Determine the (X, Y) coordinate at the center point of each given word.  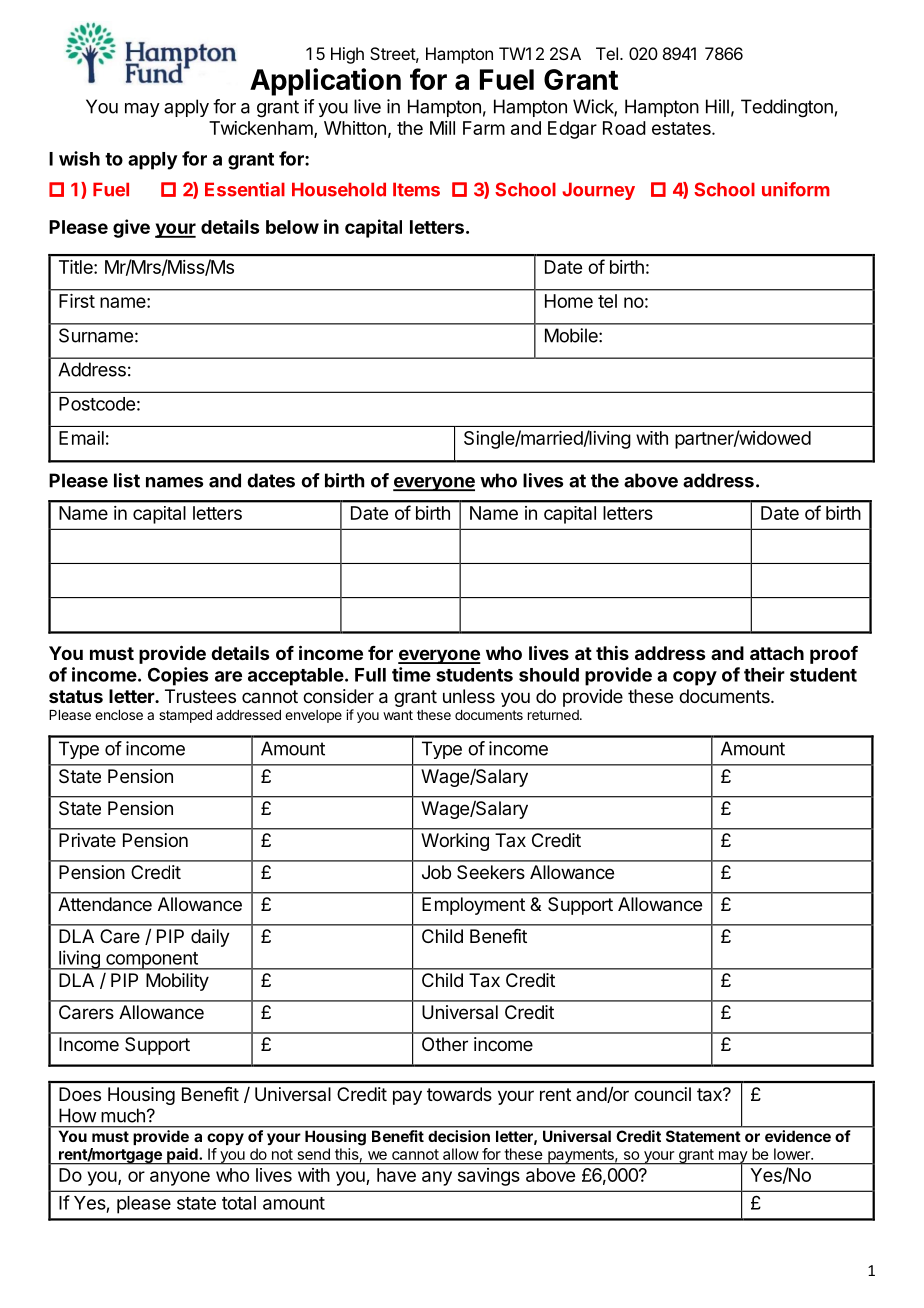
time (411, 674)
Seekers (491, 872)
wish (79, 158)
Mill (442, 128)
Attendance (105, 904)
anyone (180, 1178)
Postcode (97, 404)
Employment (473, 906)
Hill (717, 106)
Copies (178, 676)
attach (777, 653)
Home (569, 301)
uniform (796, 189)
